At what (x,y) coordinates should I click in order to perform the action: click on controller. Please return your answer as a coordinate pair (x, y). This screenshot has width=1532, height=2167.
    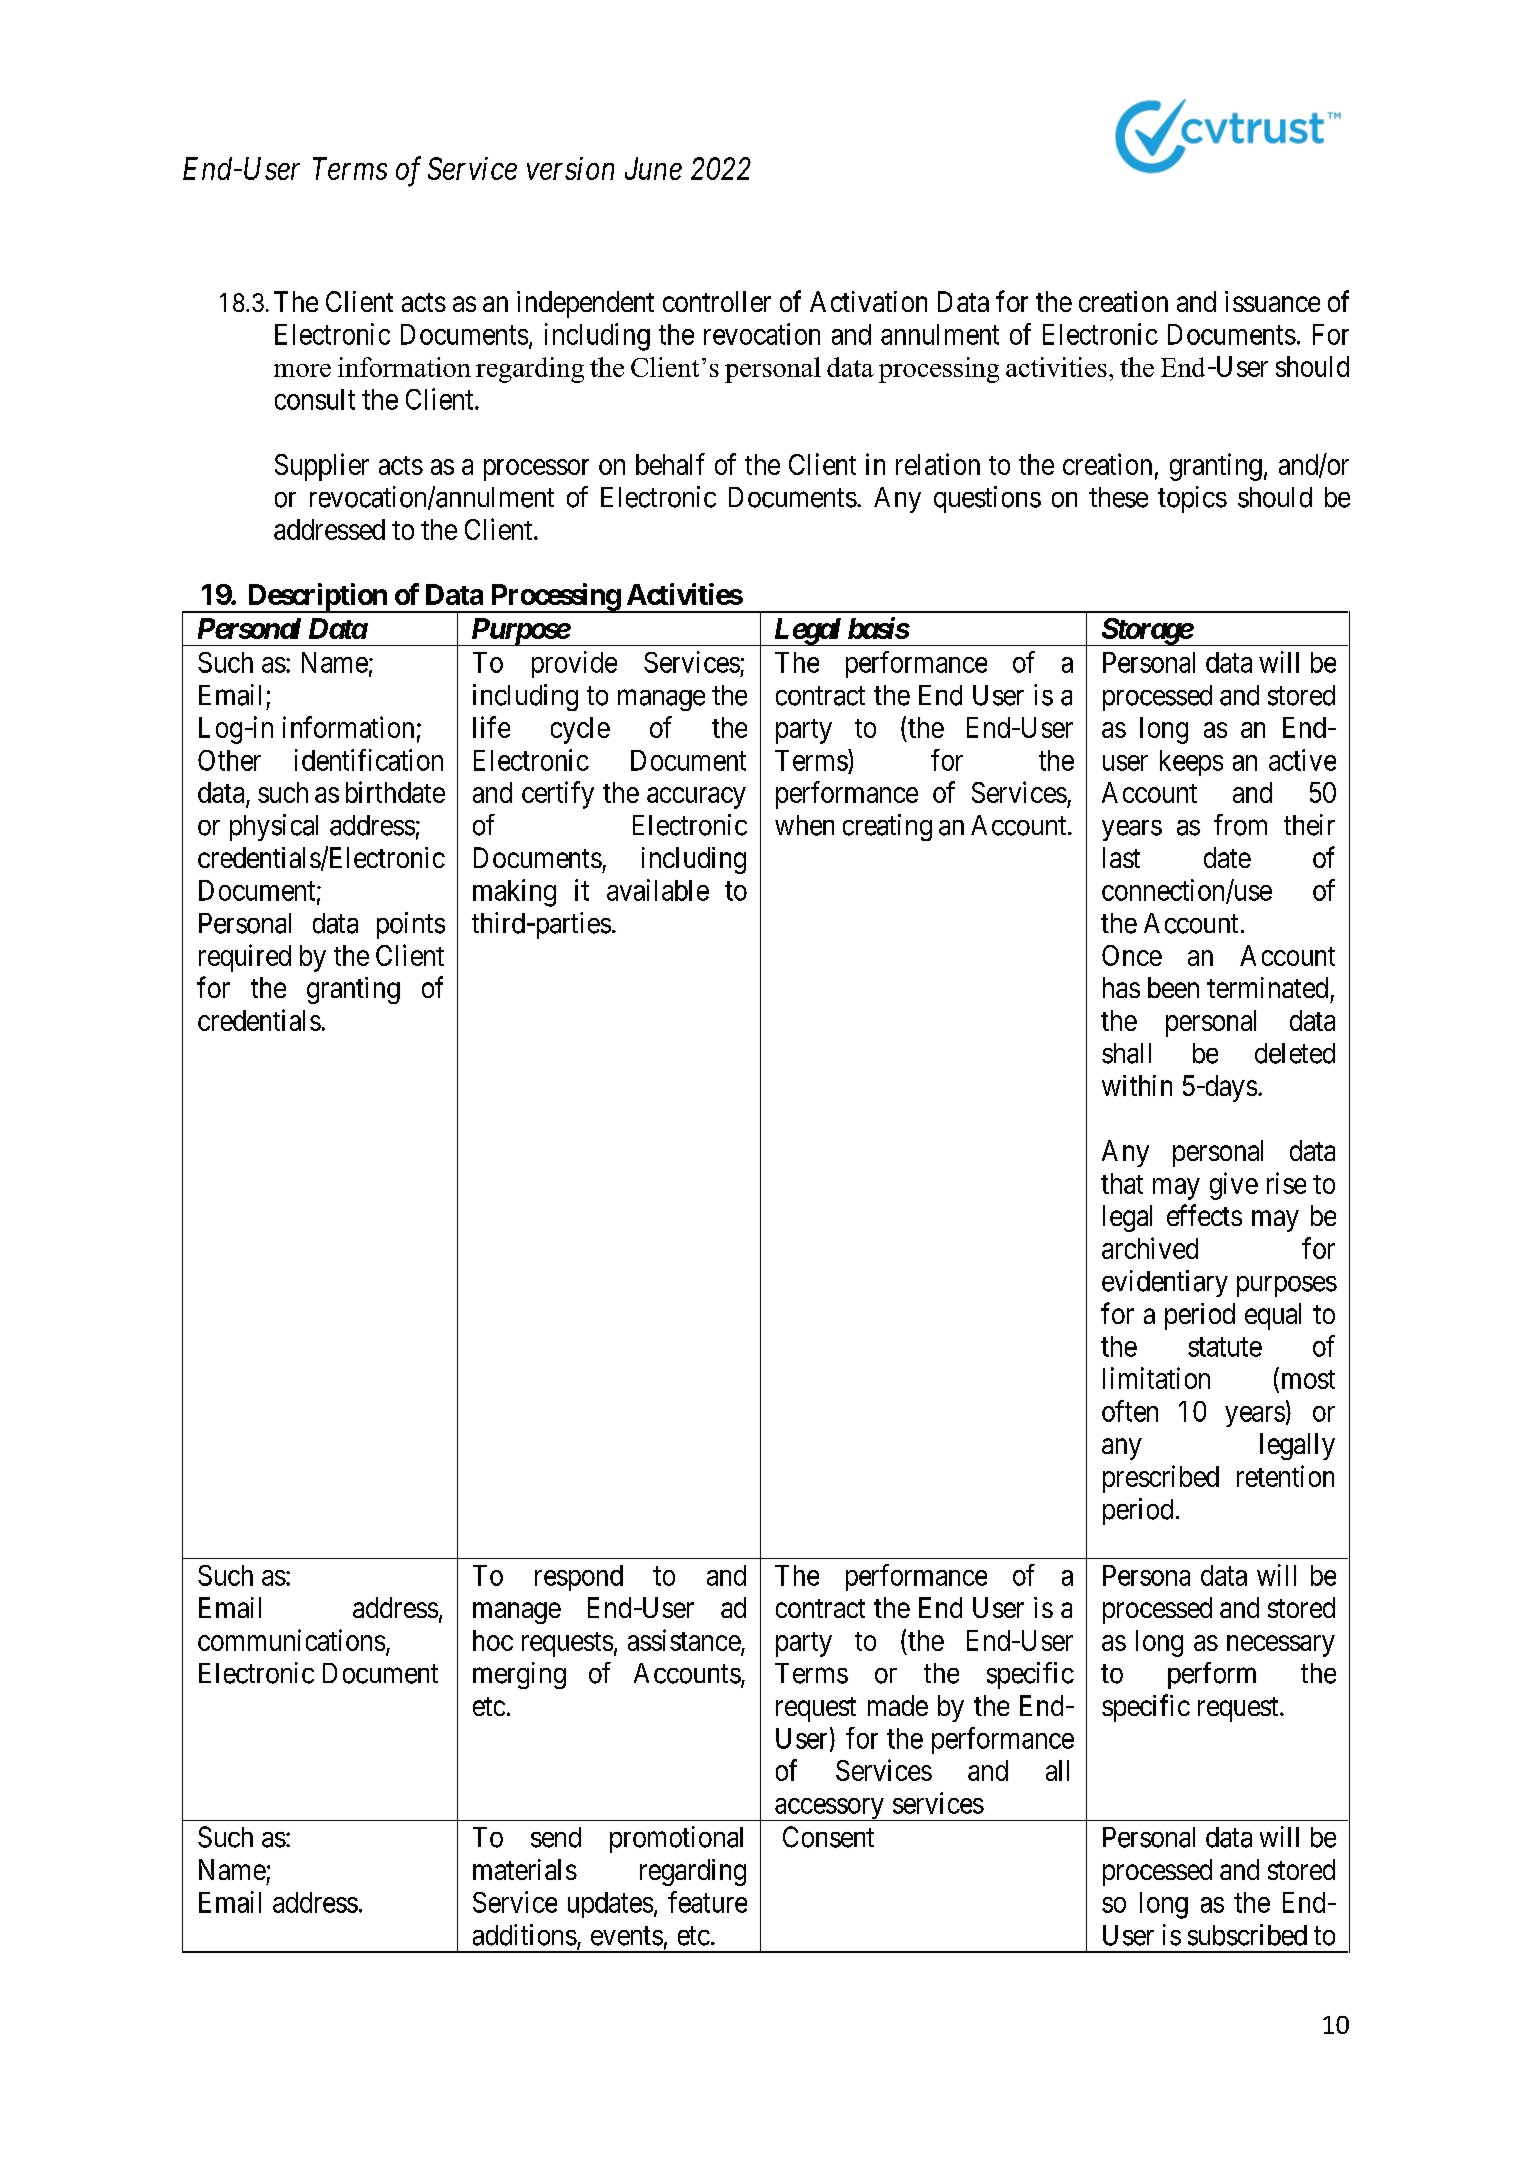
    Looking at the image, I should click on (717, 301).
